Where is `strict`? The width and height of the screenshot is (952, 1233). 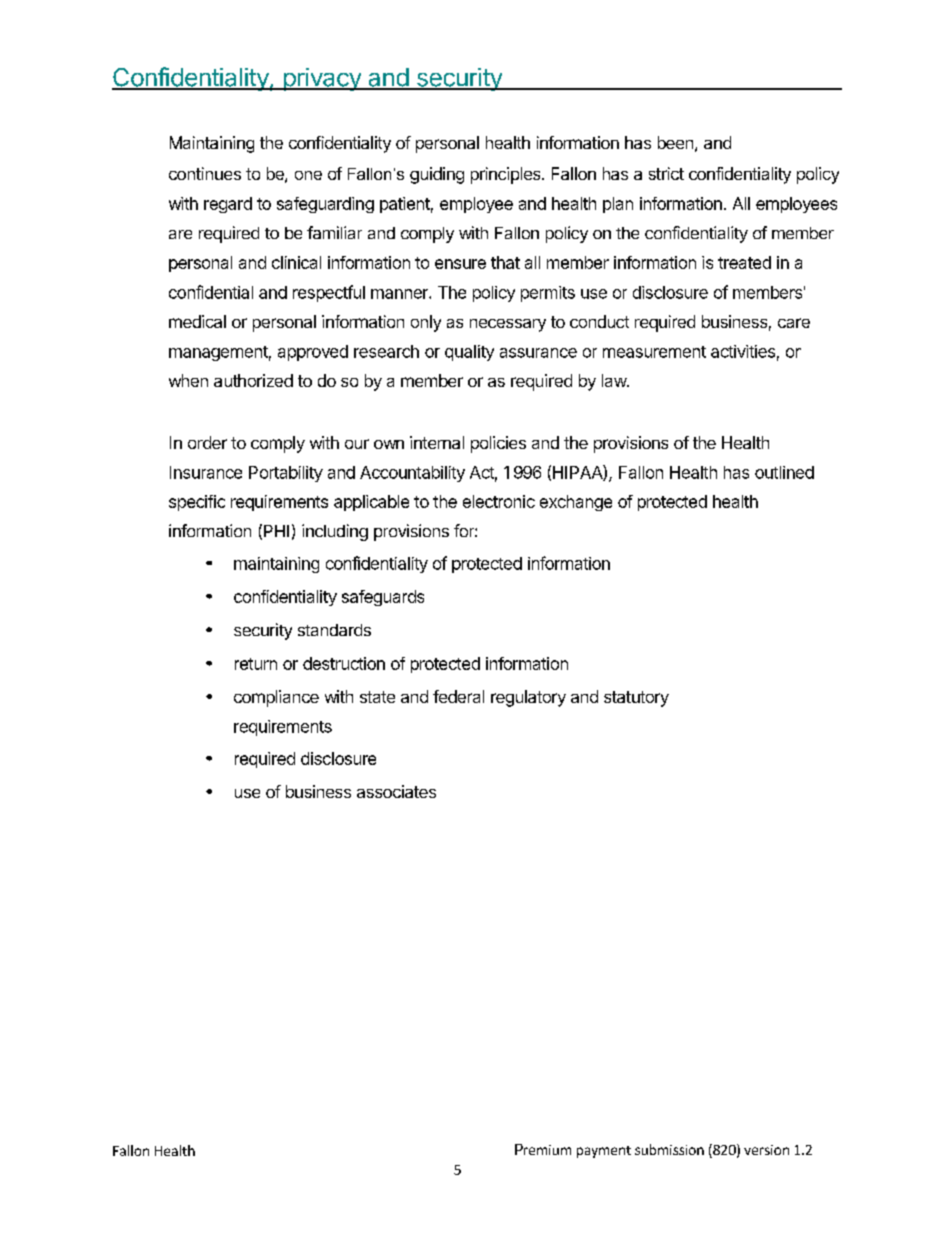 strict is located at coordinates (666, 173).
